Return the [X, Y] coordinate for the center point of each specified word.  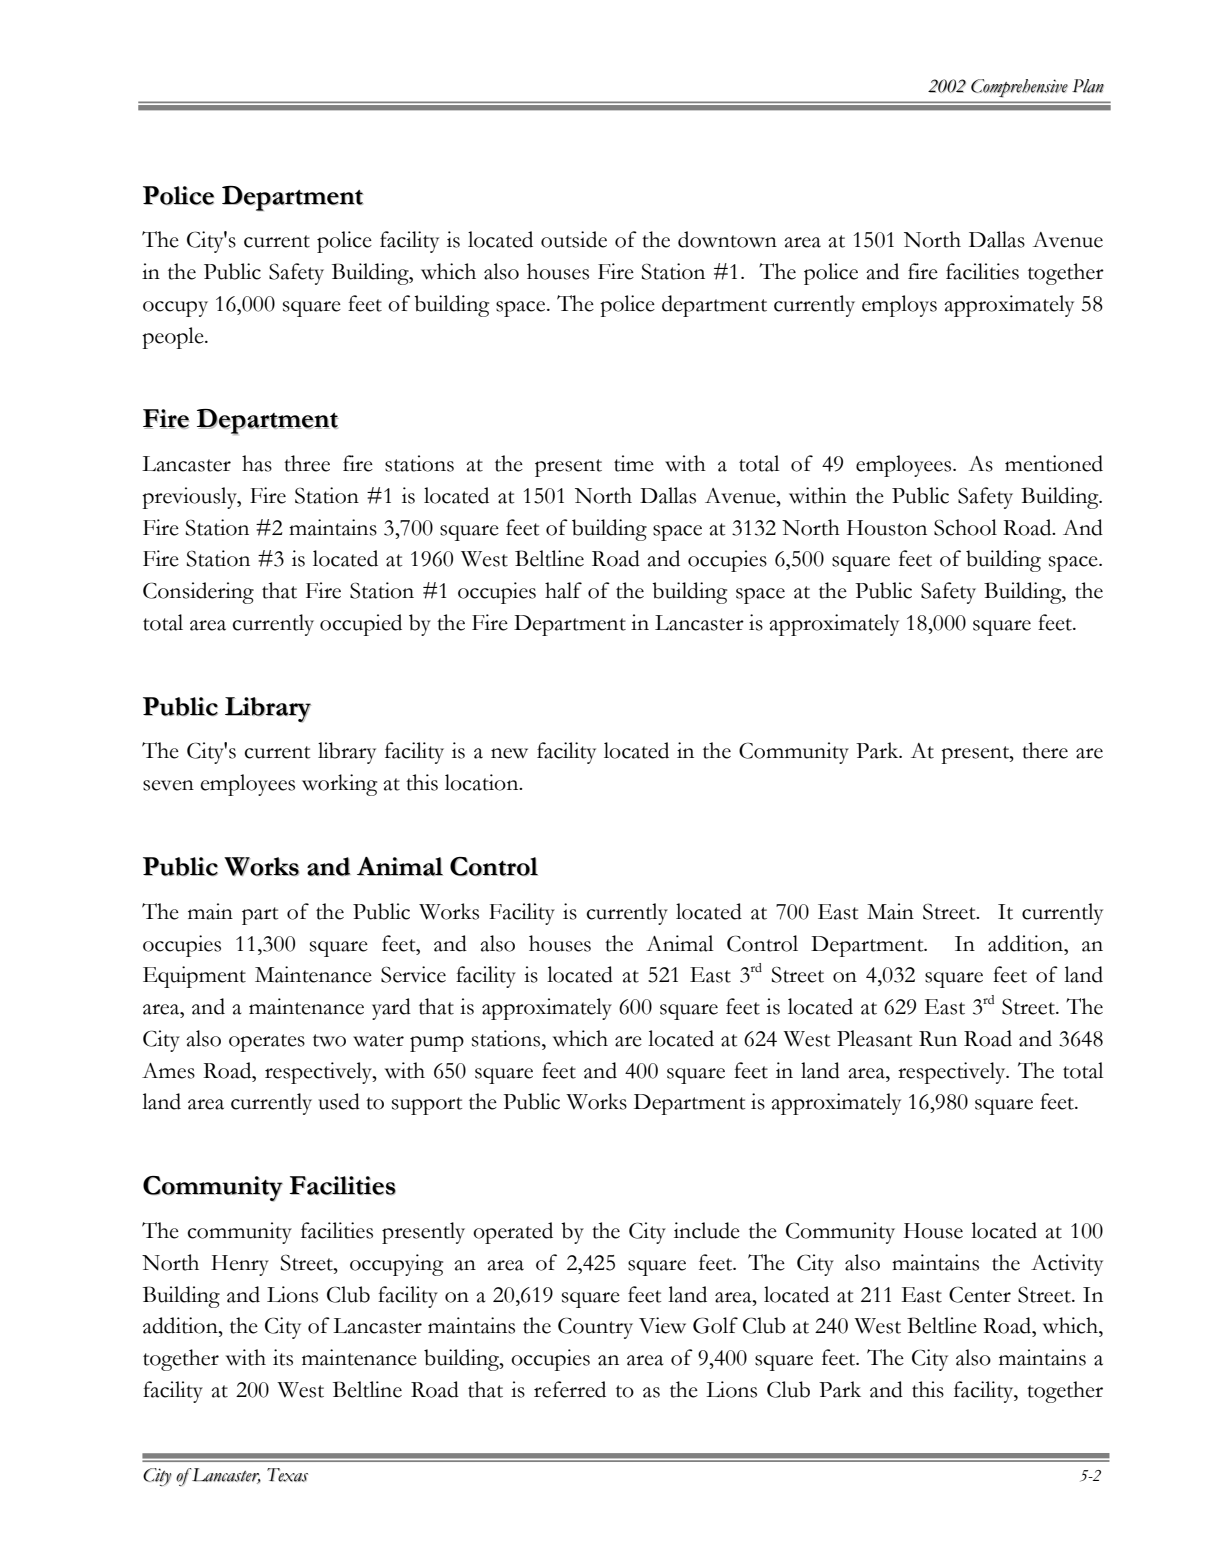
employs [899, 306]
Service [413, 974]
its [283, 1357]
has [257, 463]
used [339, 1101]
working [339, 785]
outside [574, 239]
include [707, 1230]
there [1045, 750]
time [634, 463]
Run [938, 1039]
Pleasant [875, 1038]
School [965, 527]
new [509, 753]
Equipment [194, 977]
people [174, 338]
